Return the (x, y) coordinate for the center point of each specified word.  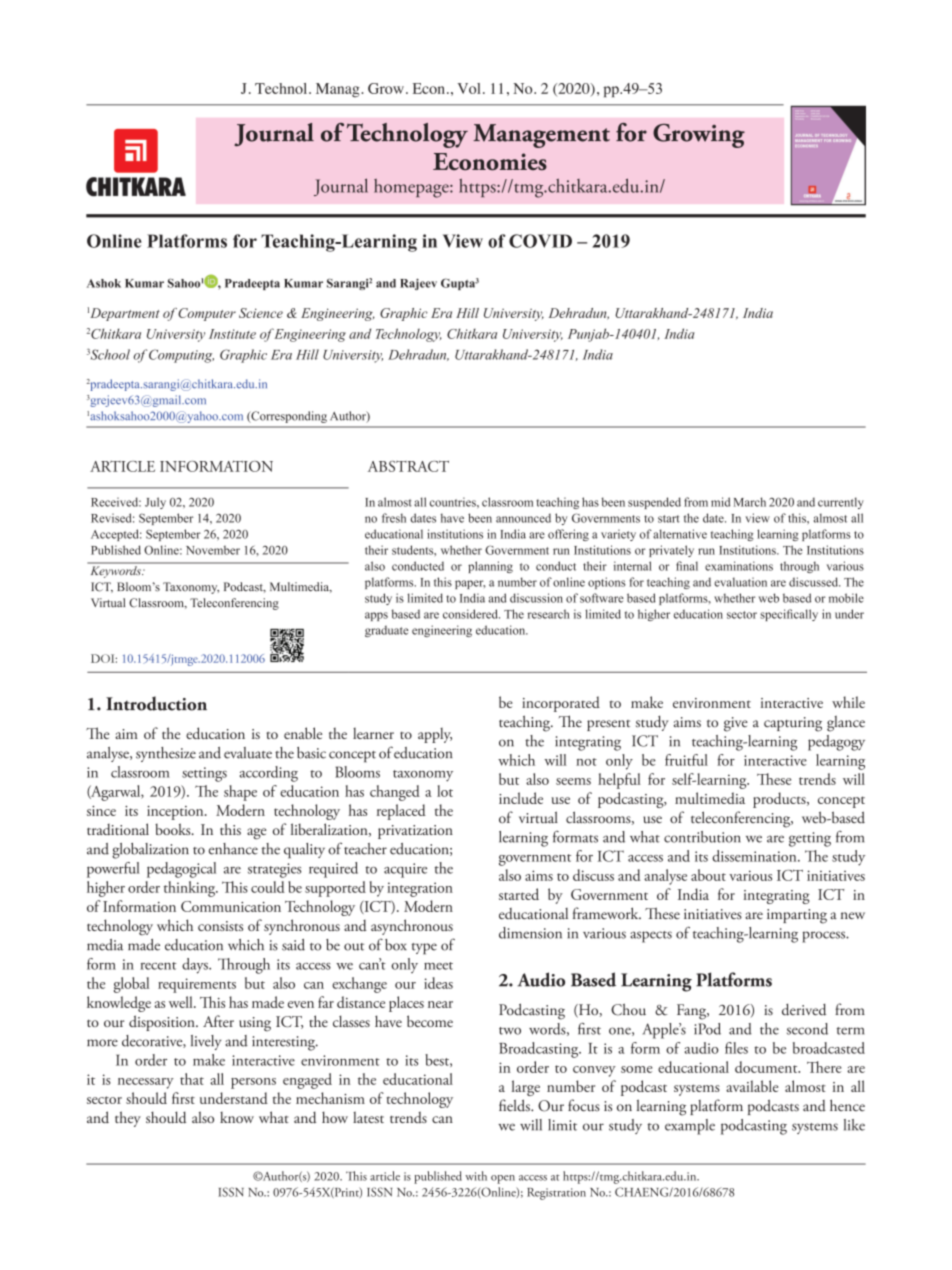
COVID (540, 241)
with (476, 1176)
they (128, 1119)
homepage (412, 188)
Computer (207, 314)
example (690, 1127)
